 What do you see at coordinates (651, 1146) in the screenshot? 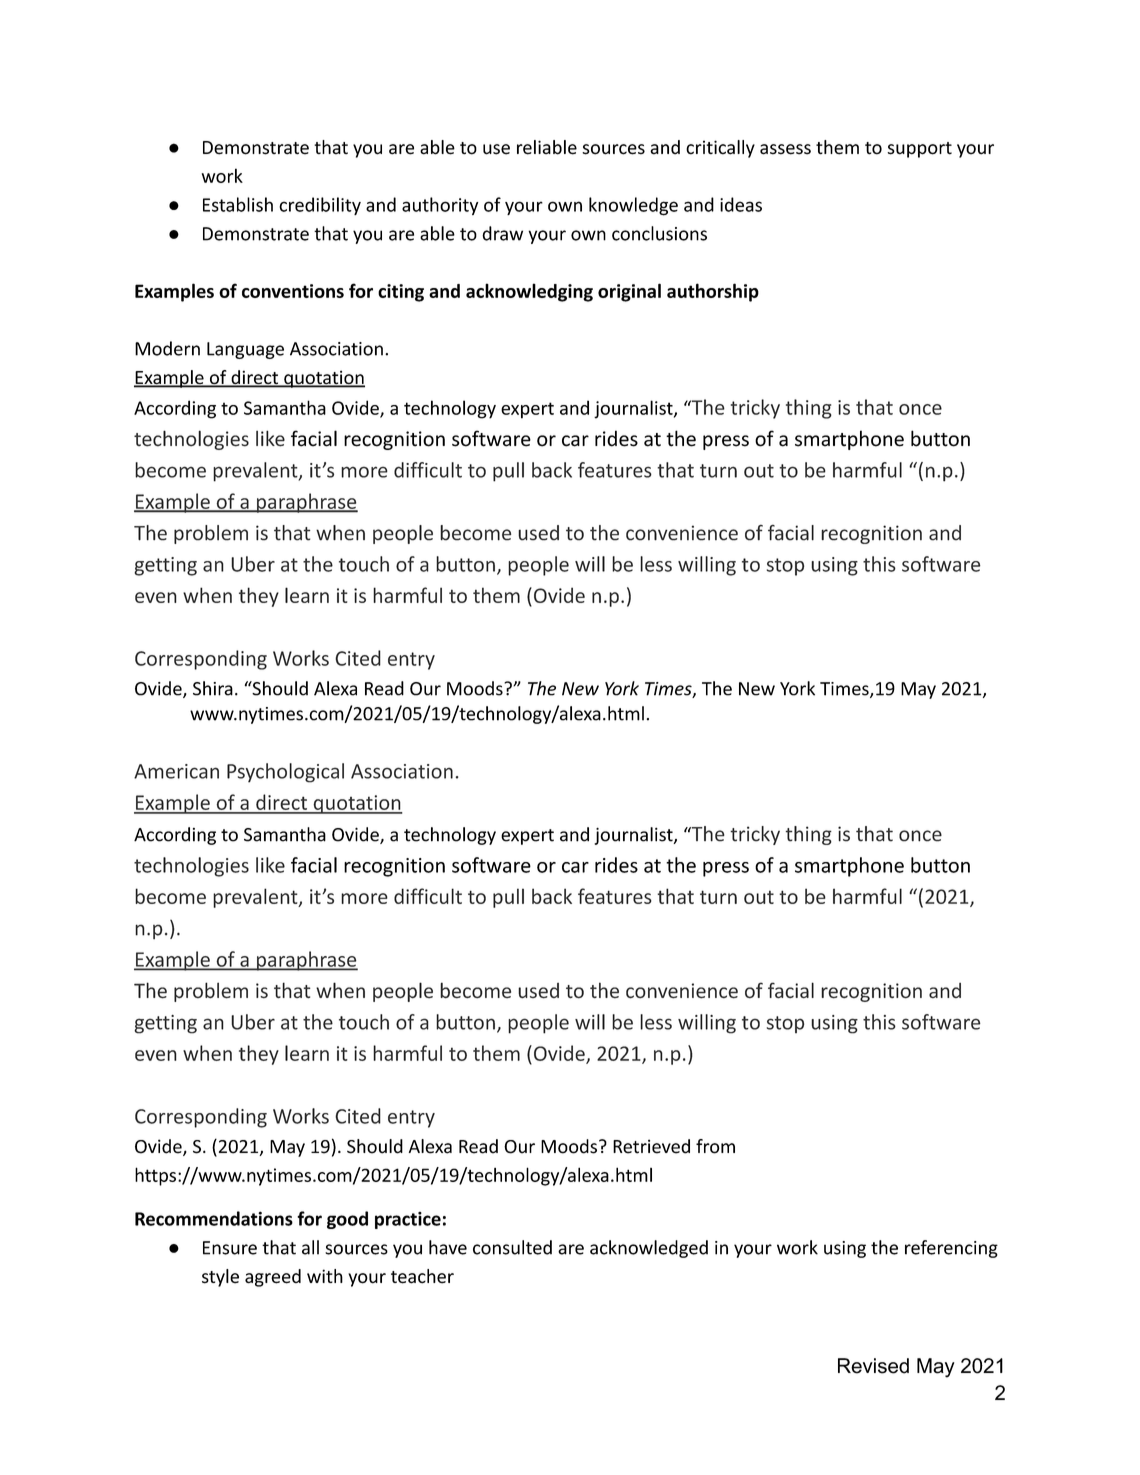
I see `Retrieved` at bounding box center [651, 1146].
